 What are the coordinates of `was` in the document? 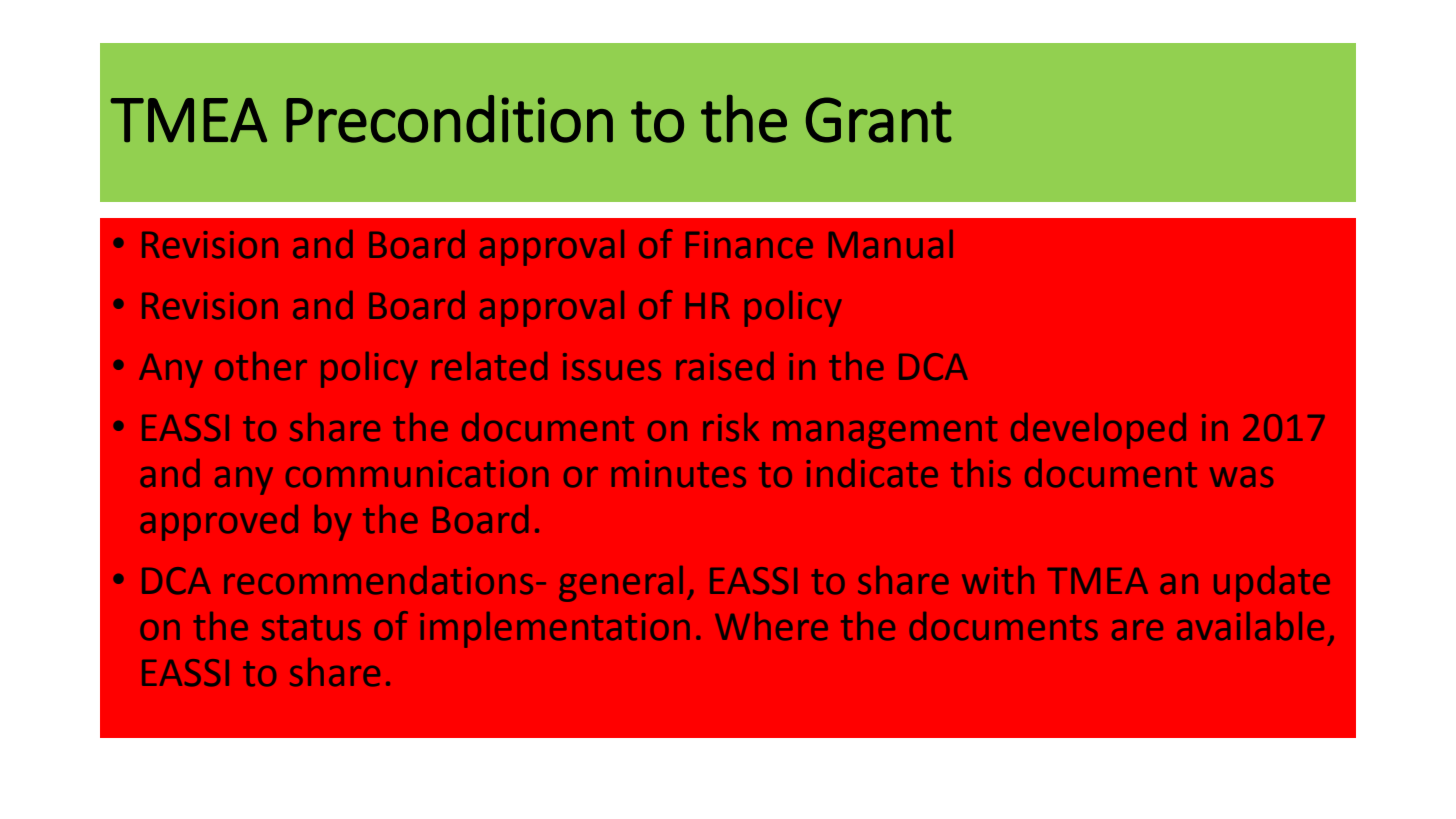 It's located at (1241, 477).
